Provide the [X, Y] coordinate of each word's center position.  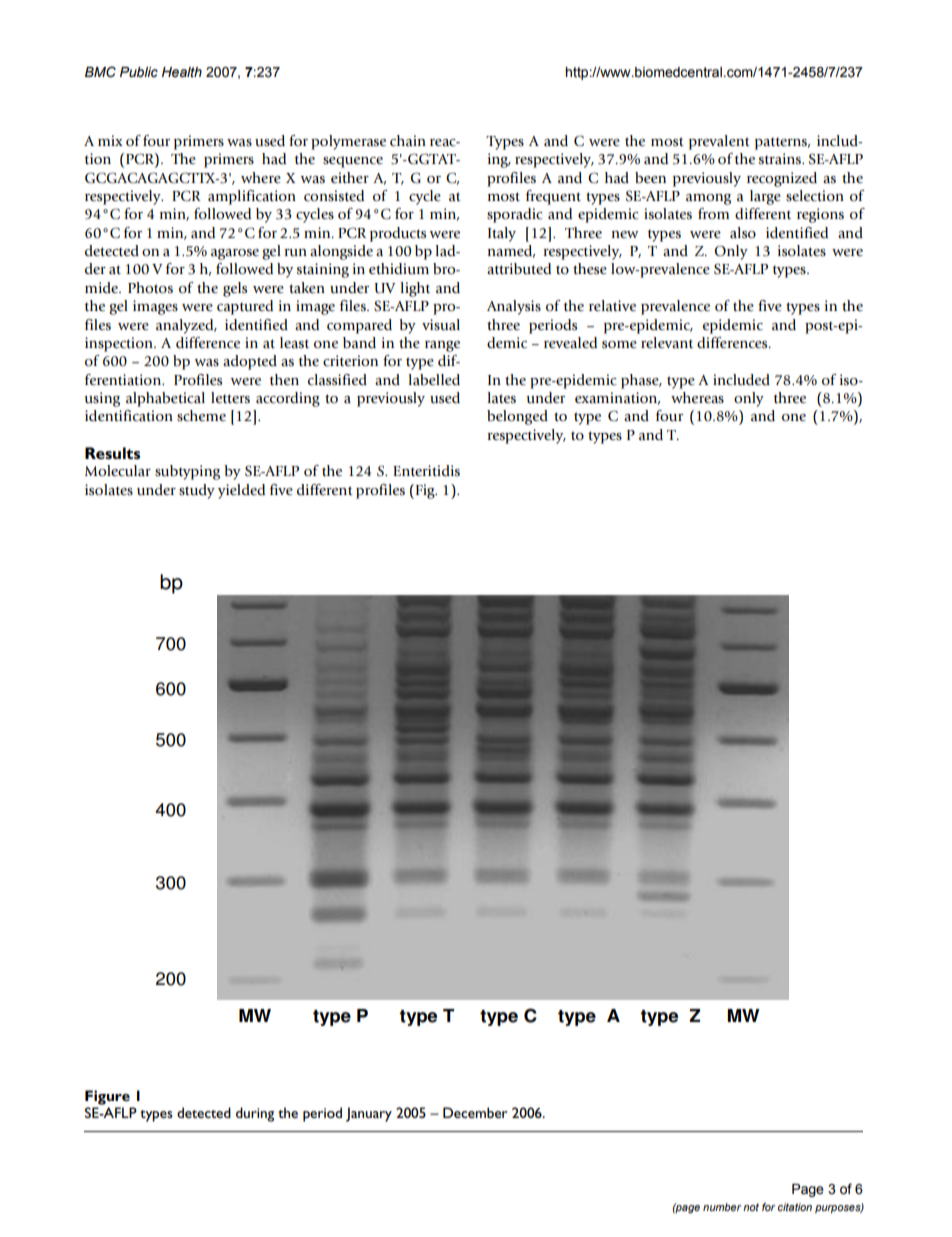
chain [408, 141]
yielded [241, 491]
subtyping [187, 472]
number [722, 1207]
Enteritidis [426, 471]
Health [182, 72]
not [751, 1207]
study [197, 491]
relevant [667, 343]
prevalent [719, 142]
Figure [107, 1097]
